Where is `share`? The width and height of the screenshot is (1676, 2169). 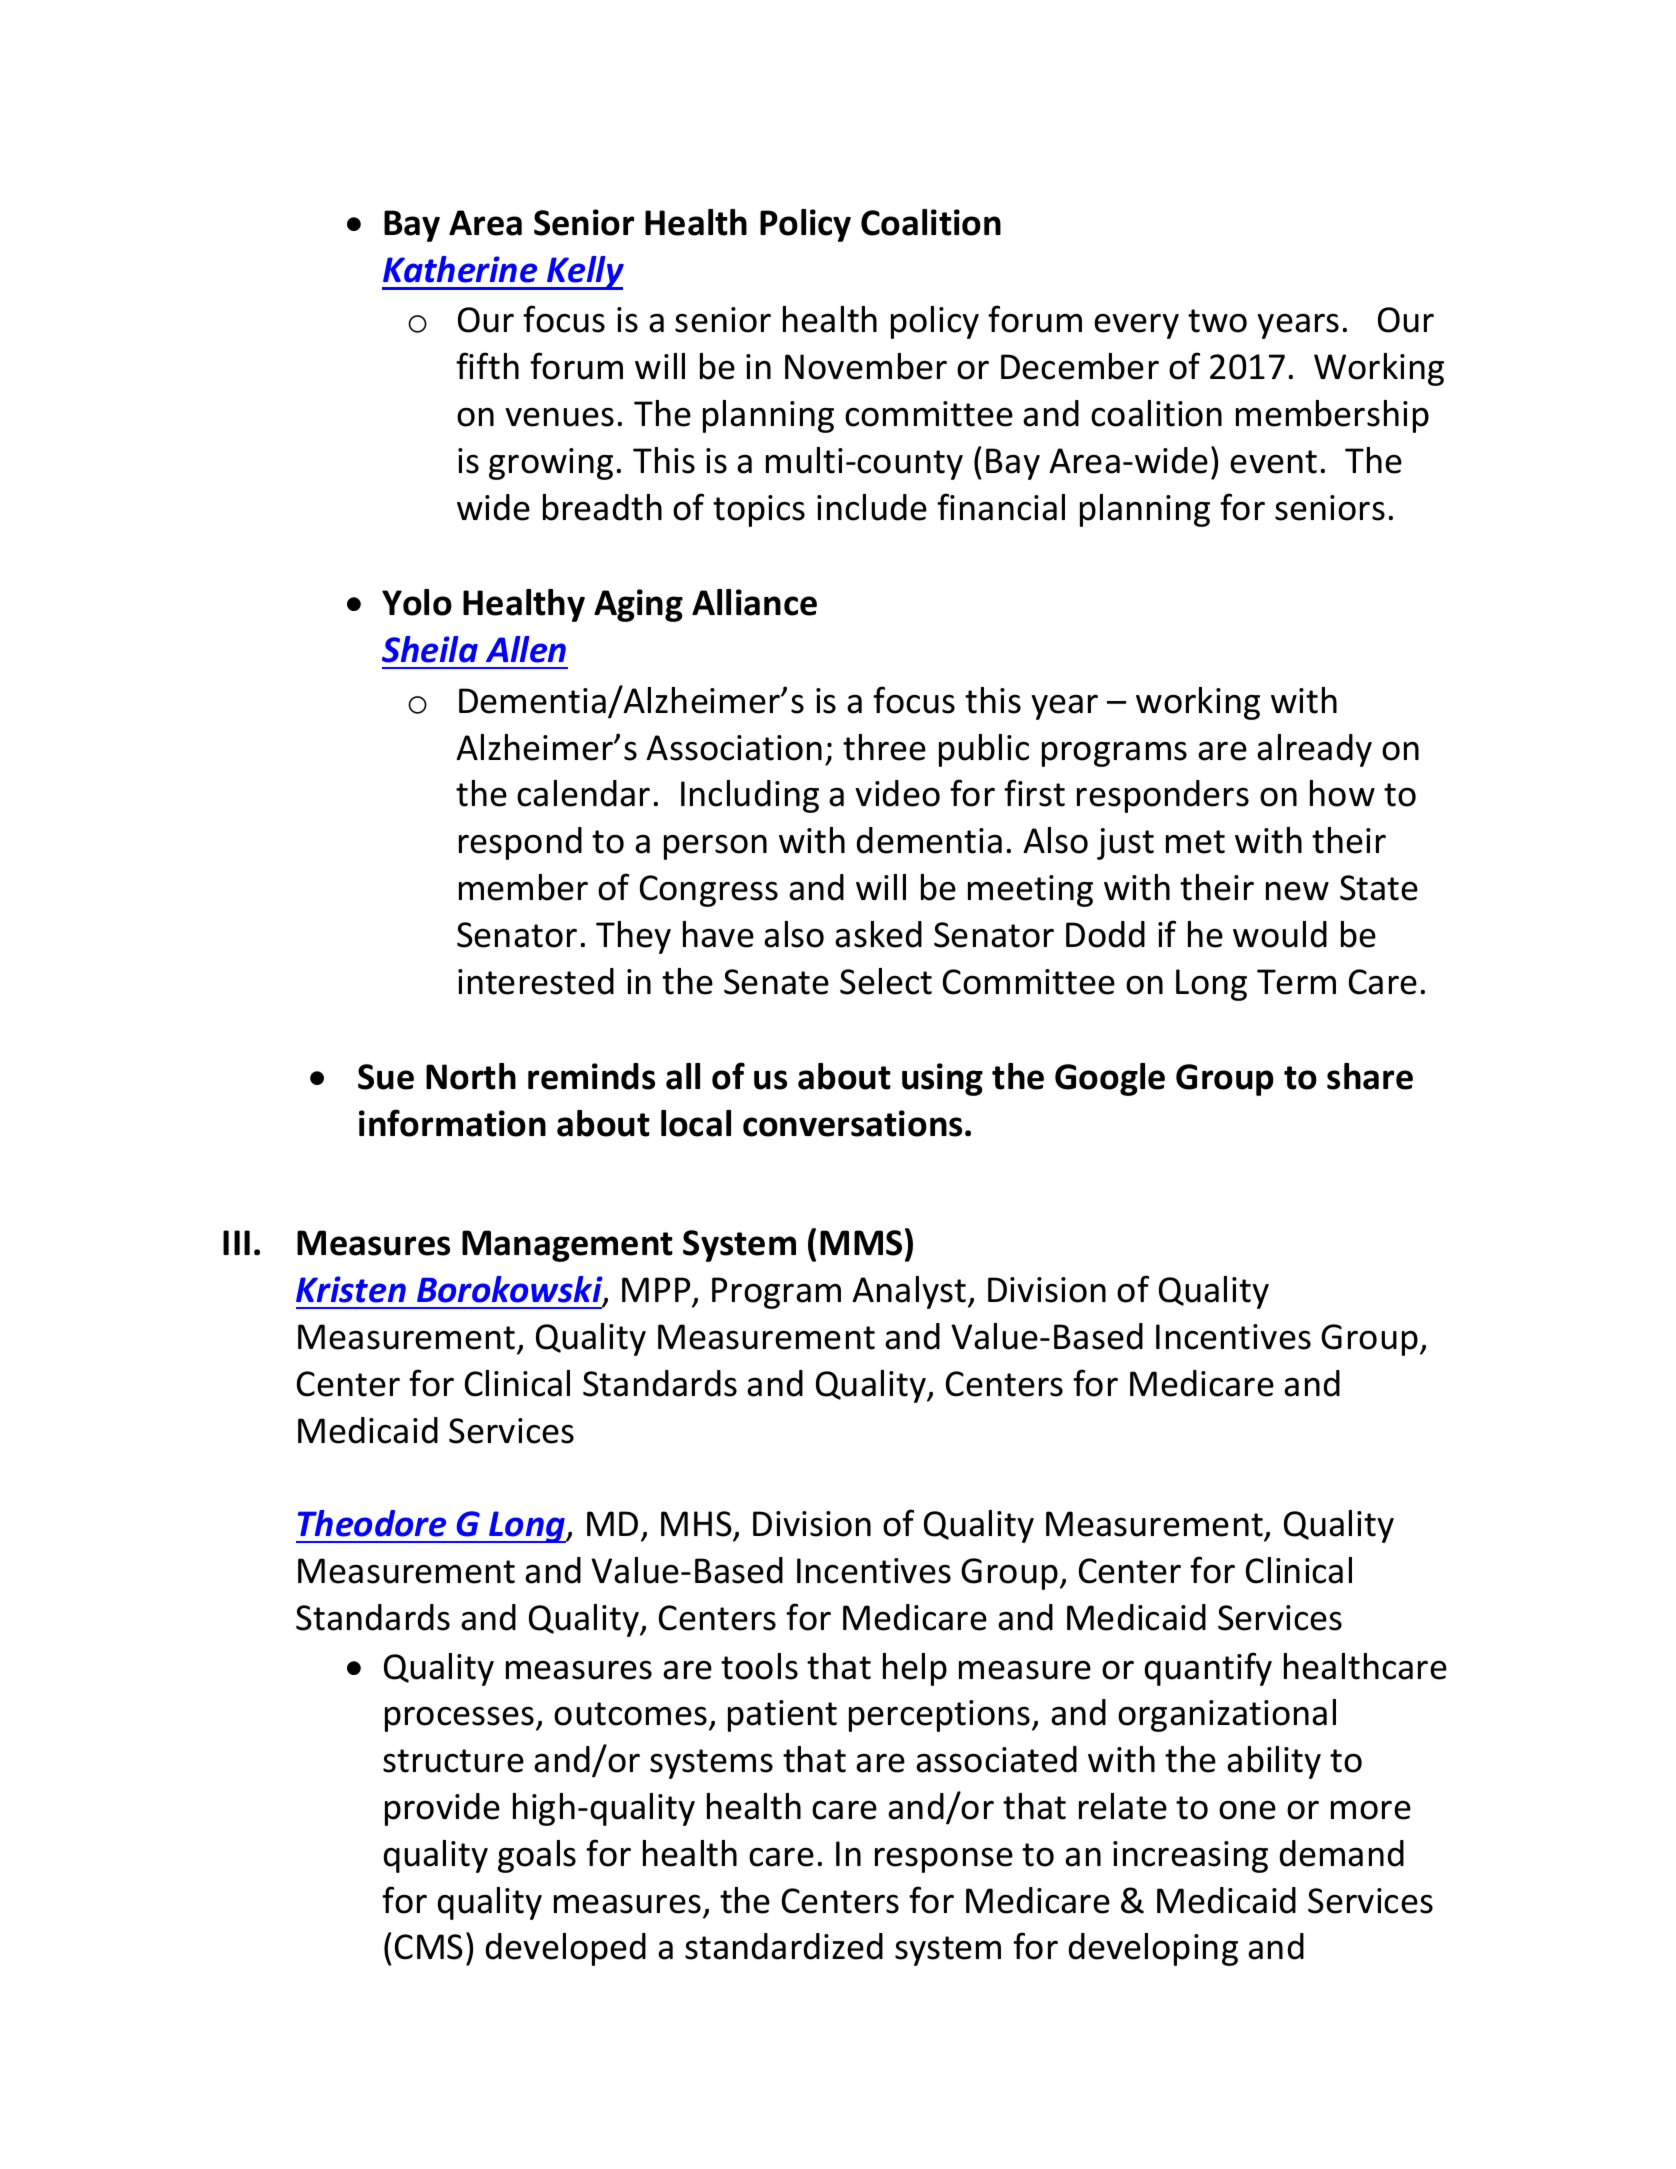 share is located at coordinates (1370, 1076).
